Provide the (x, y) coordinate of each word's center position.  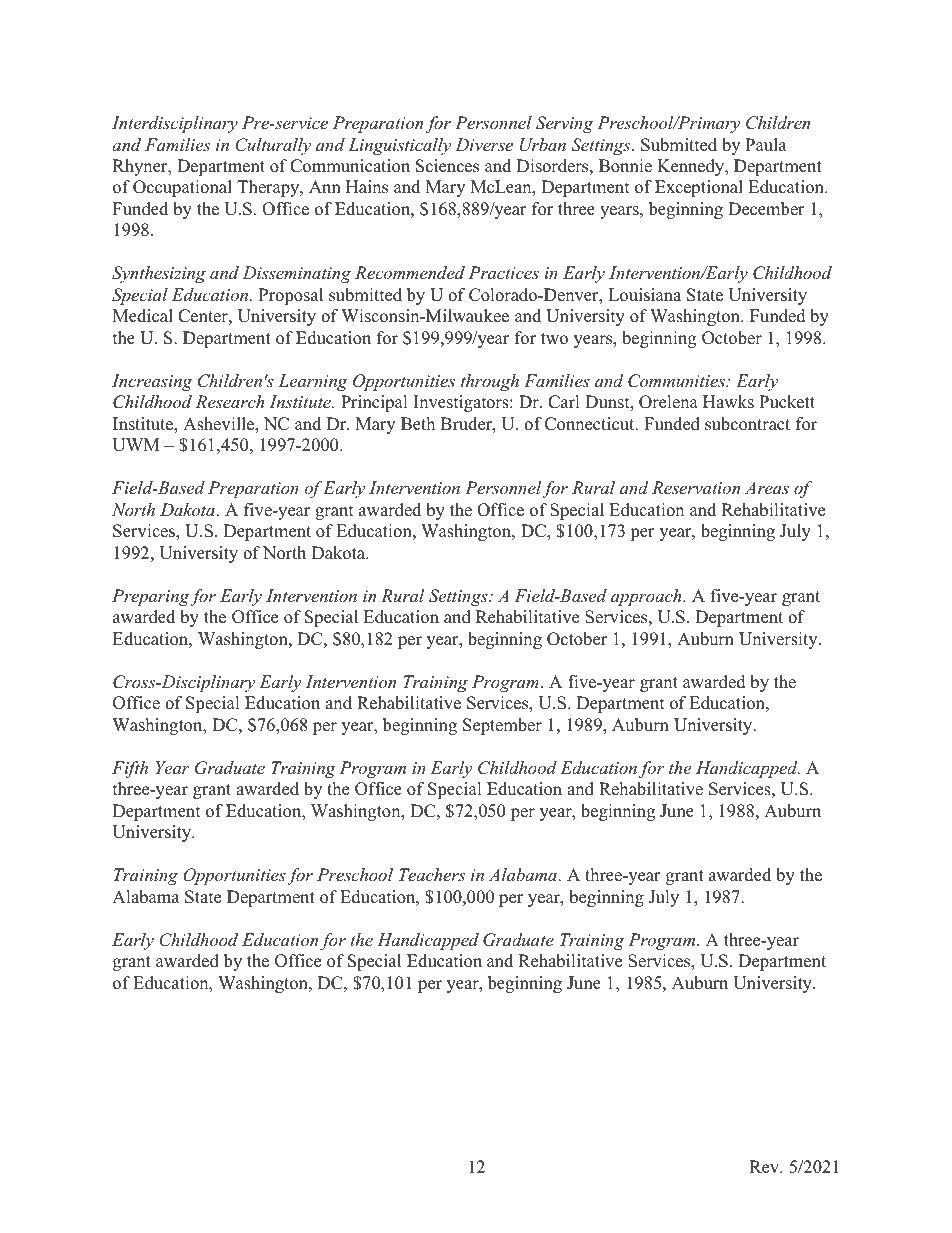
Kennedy (692, 167)
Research (230, 401)
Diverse (484, 144)
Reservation (696, 487)
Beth (418, 424)
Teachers (432, 874)
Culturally (273, 146)
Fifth (130, 769)
